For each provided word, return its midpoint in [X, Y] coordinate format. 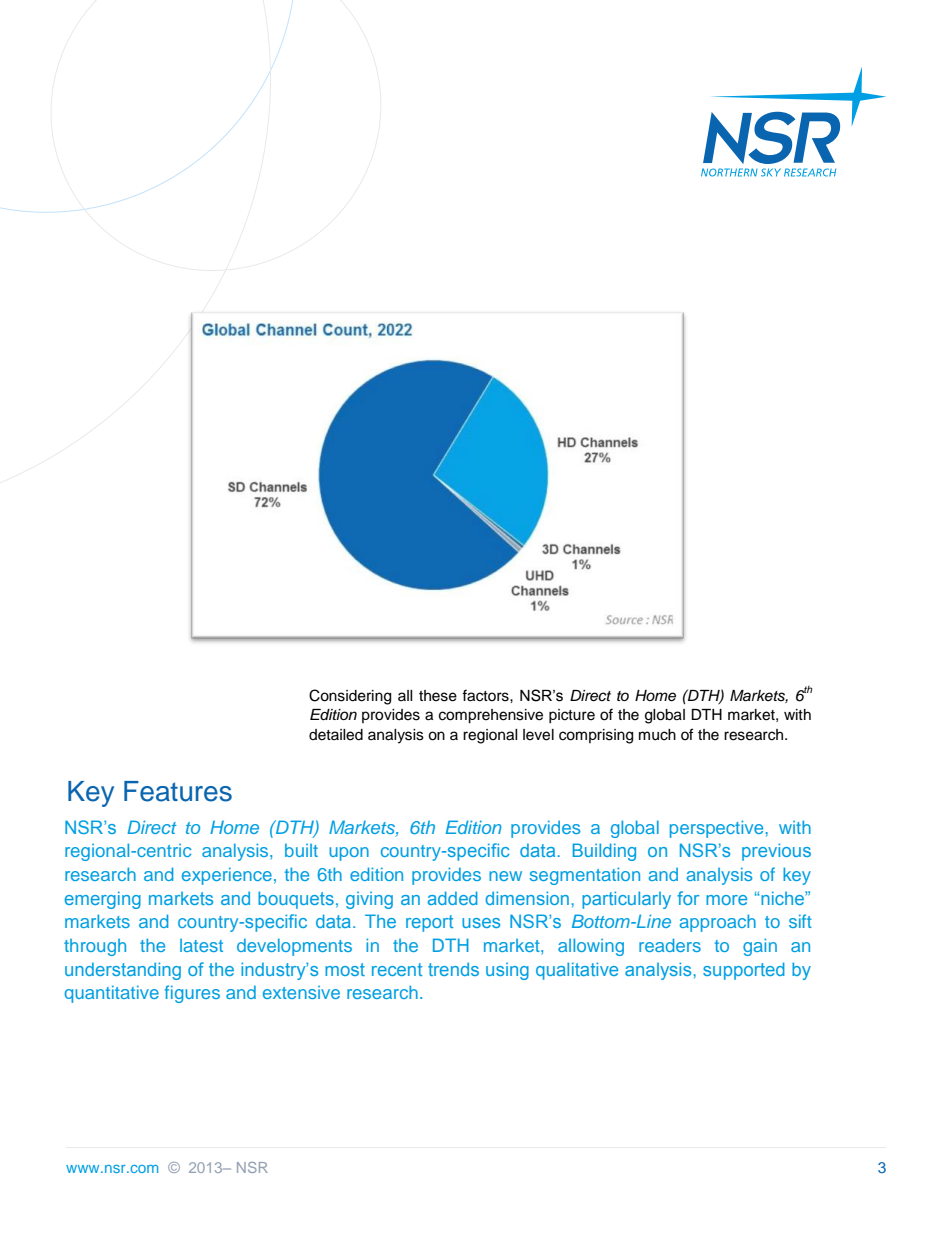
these [438, 696]
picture [572, 716]
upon [349, 854]
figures [192, 994]
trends [453, 969]
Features [178, 791]
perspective [718, 829]
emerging [103, 900]
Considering [350, 697]
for [688, 898]
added [453, 898]
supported [744, 971]
